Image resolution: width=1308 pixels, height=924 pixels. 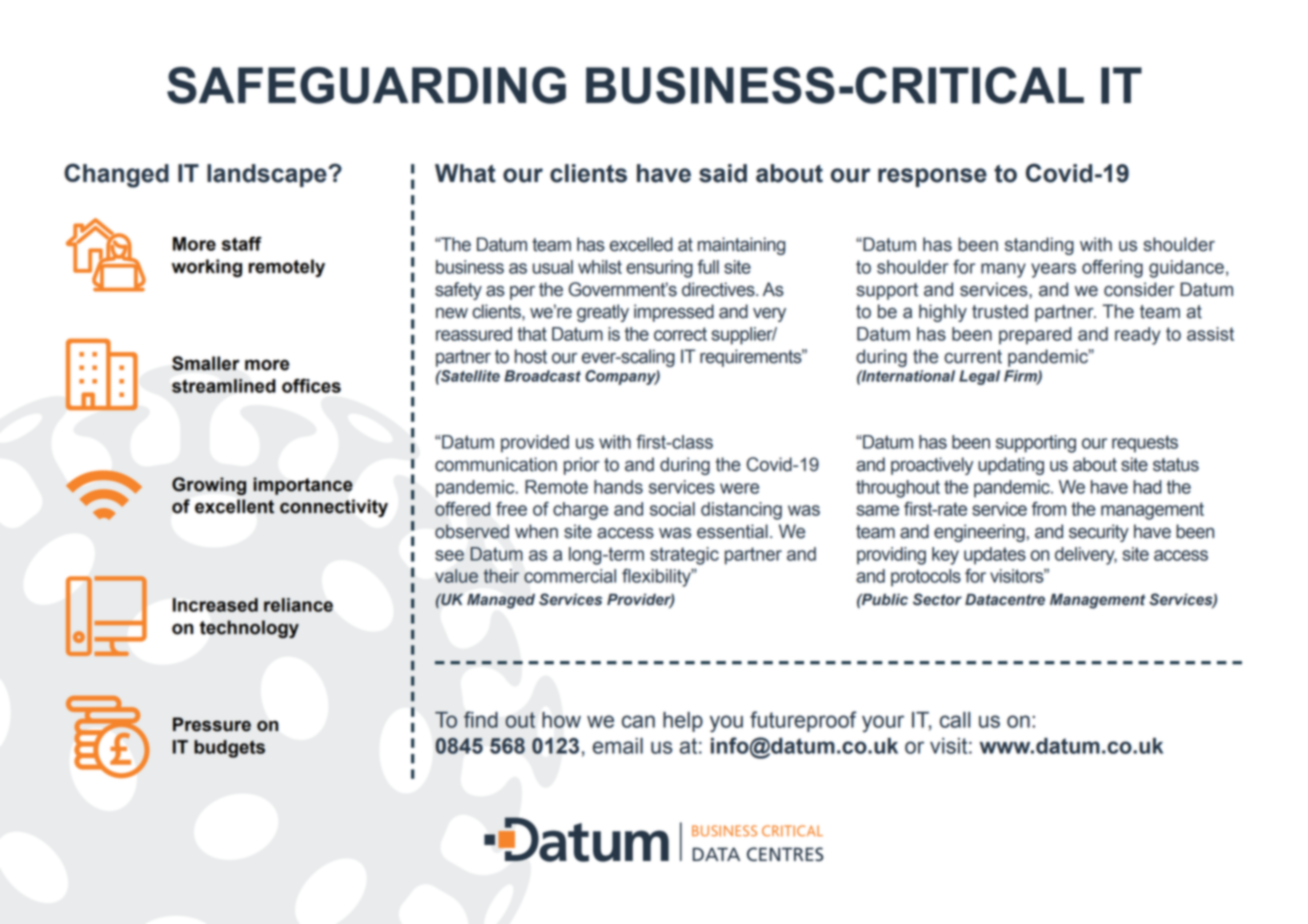 I want to click on help, so click(x=683, y=722).
